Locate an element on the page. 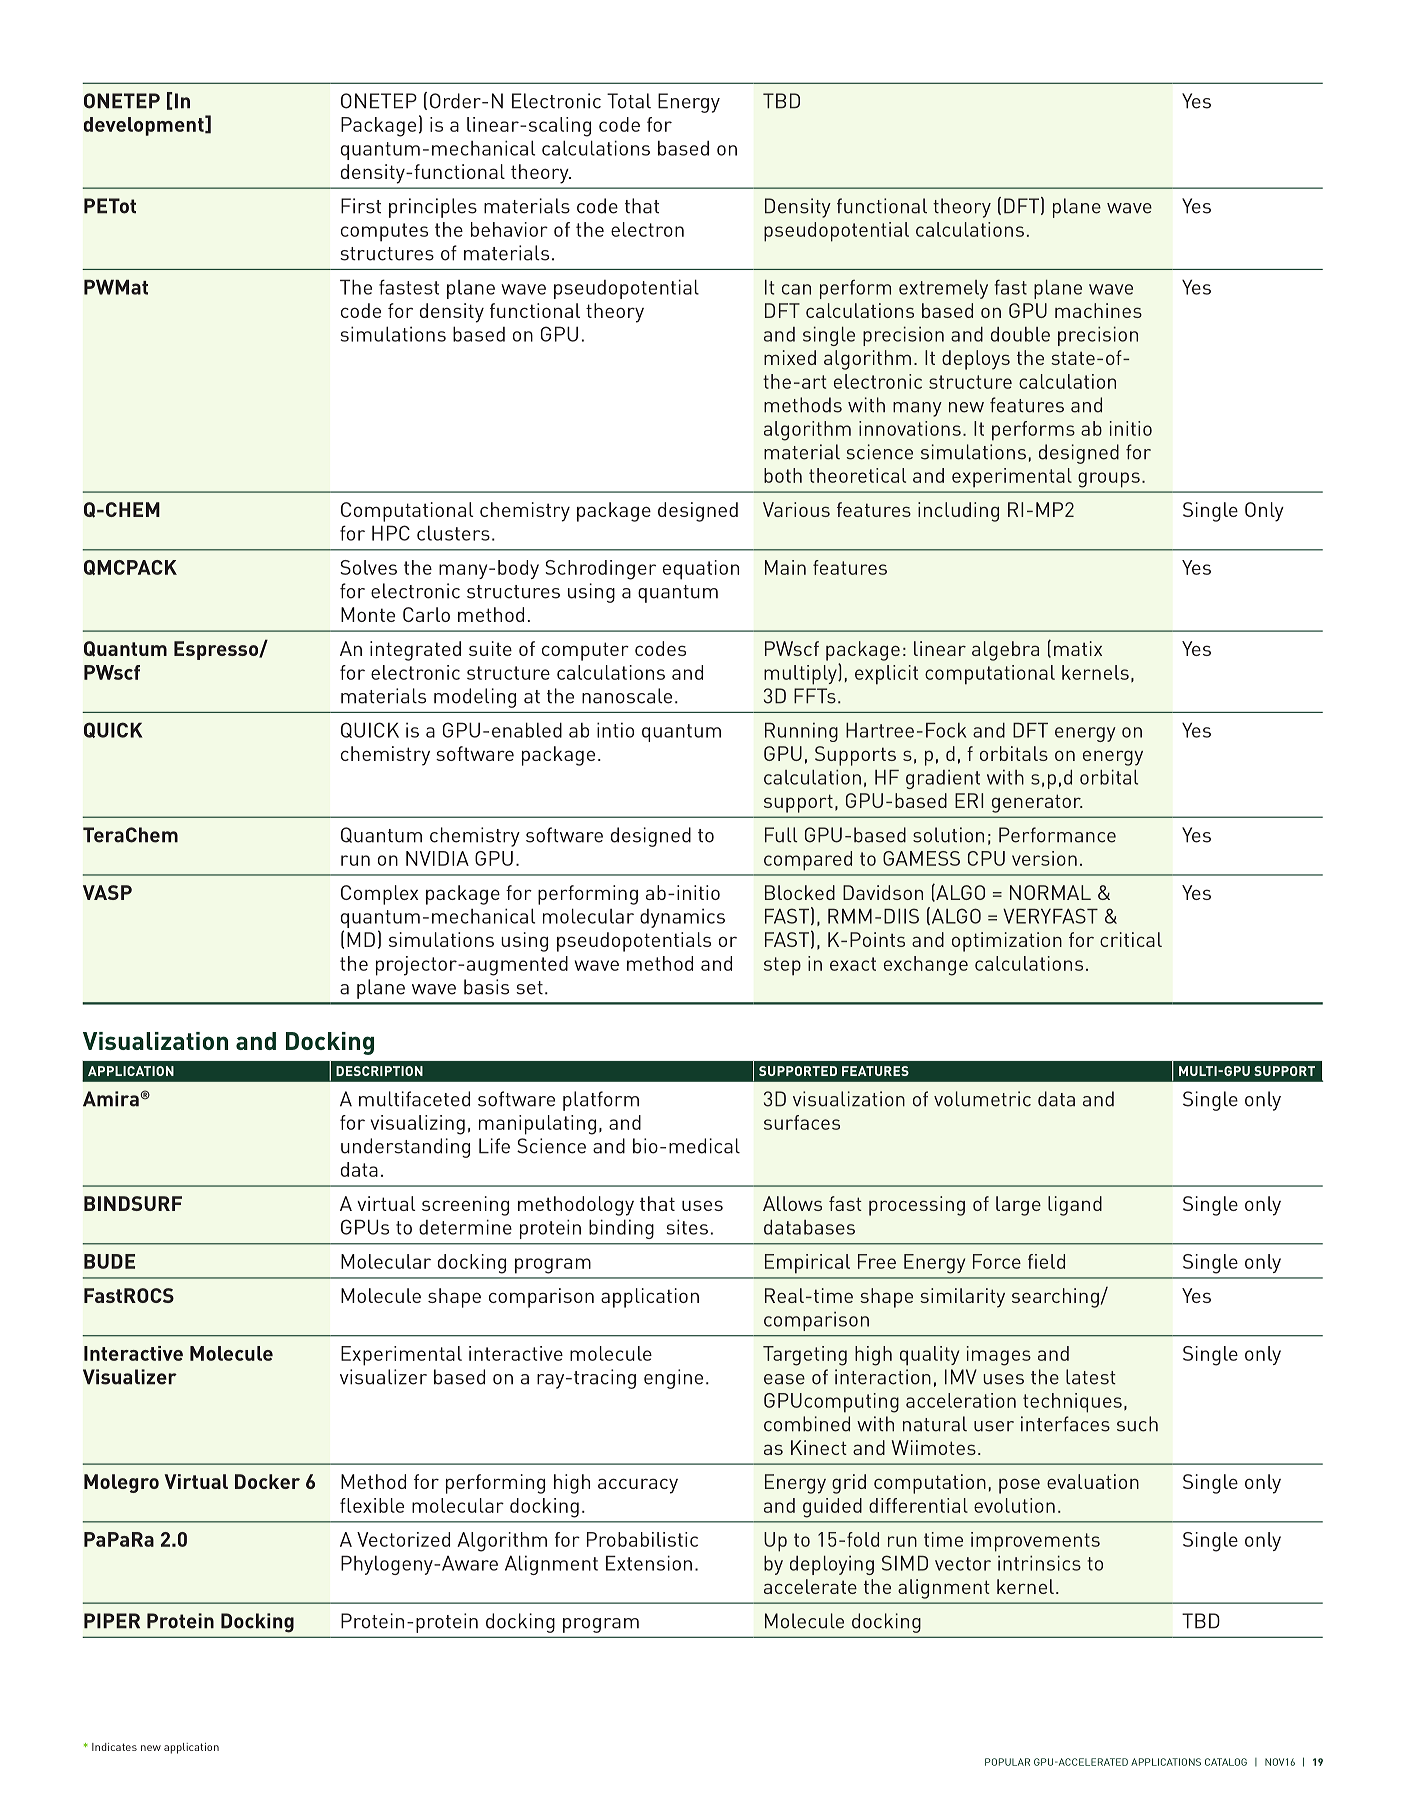 The image size is (1406, 1820). Total is located at coordinates (629, 101).
